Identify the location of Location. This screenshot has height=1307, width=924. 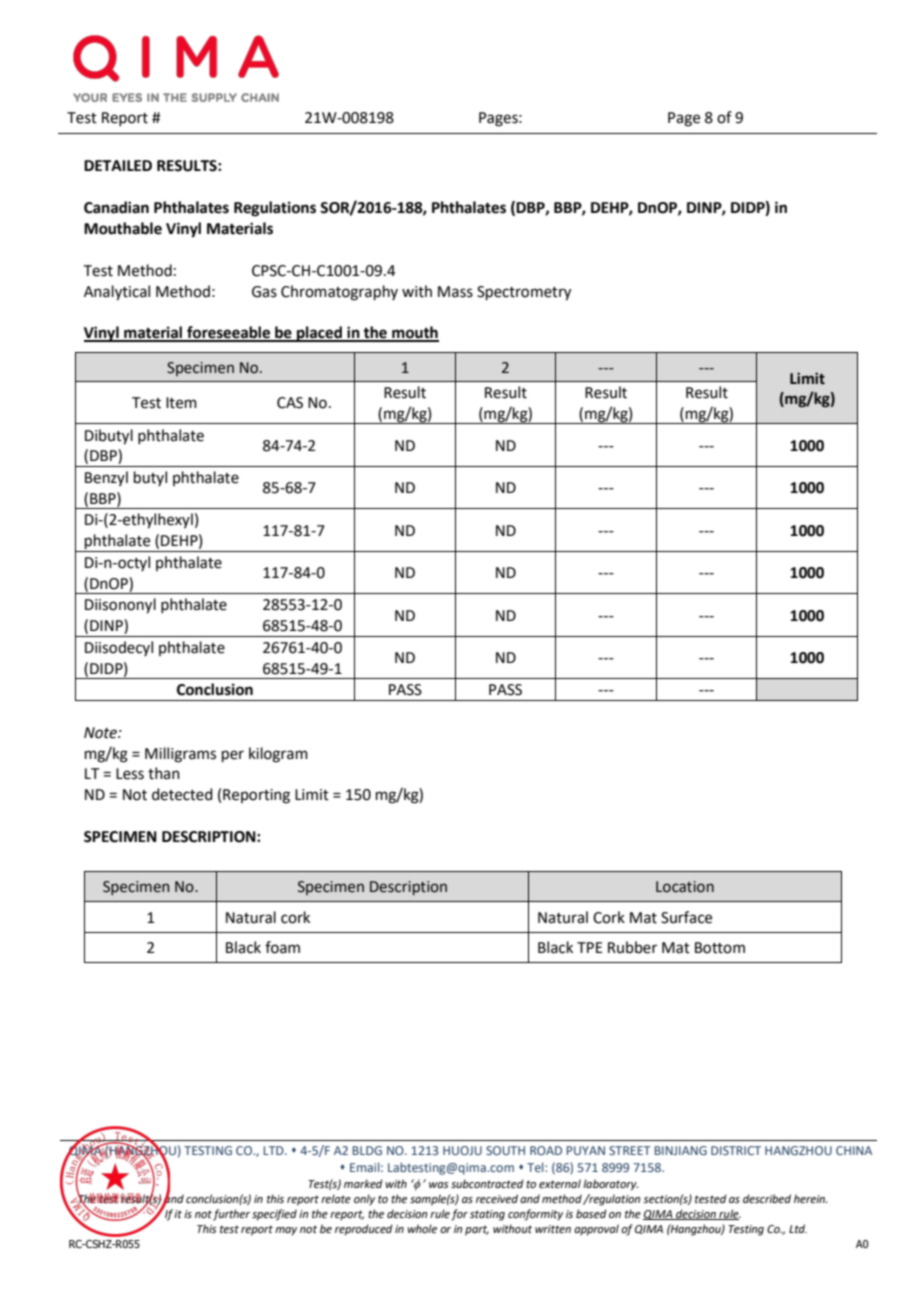
(685, 887).
